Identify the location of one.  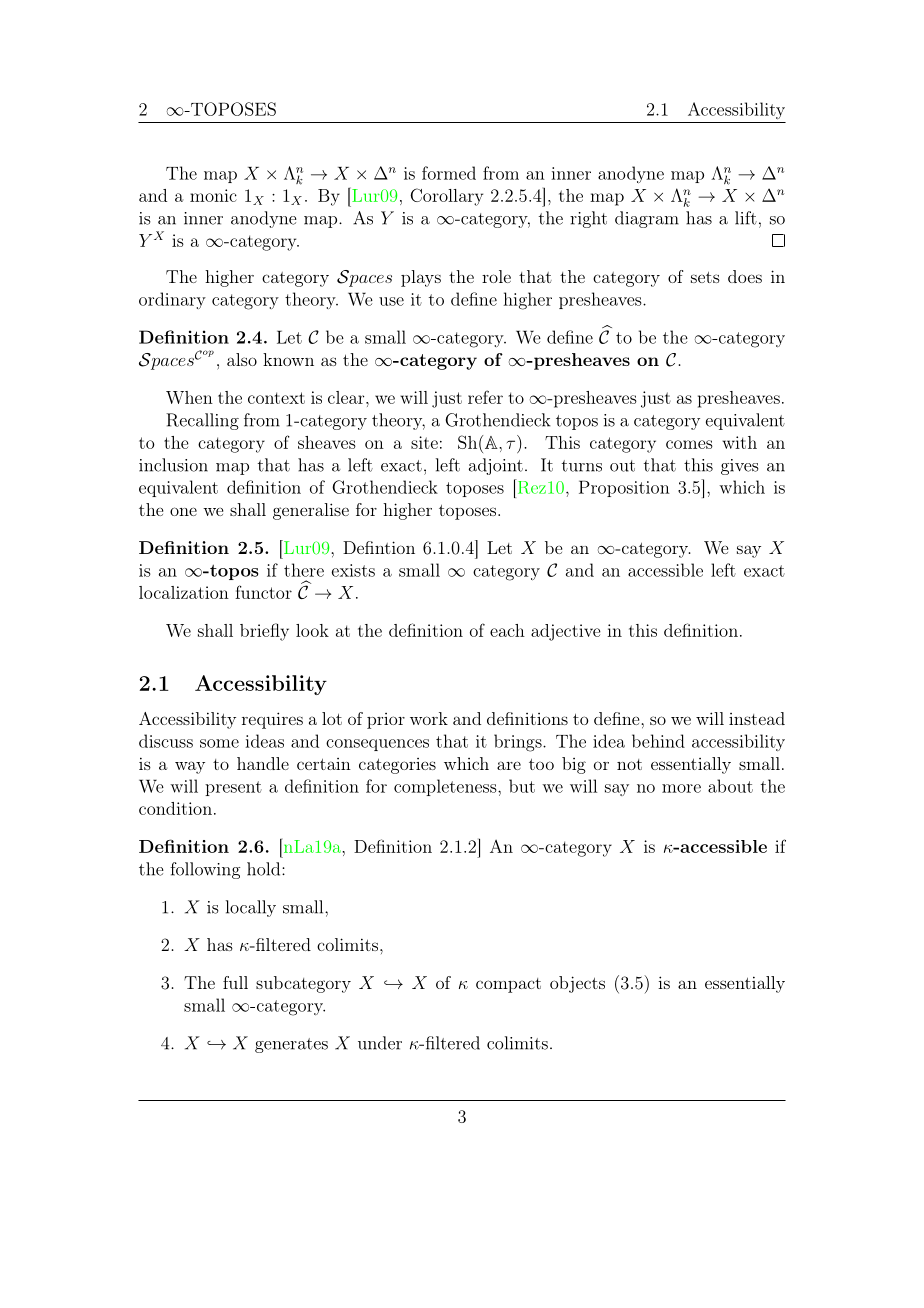
(183, 511).
